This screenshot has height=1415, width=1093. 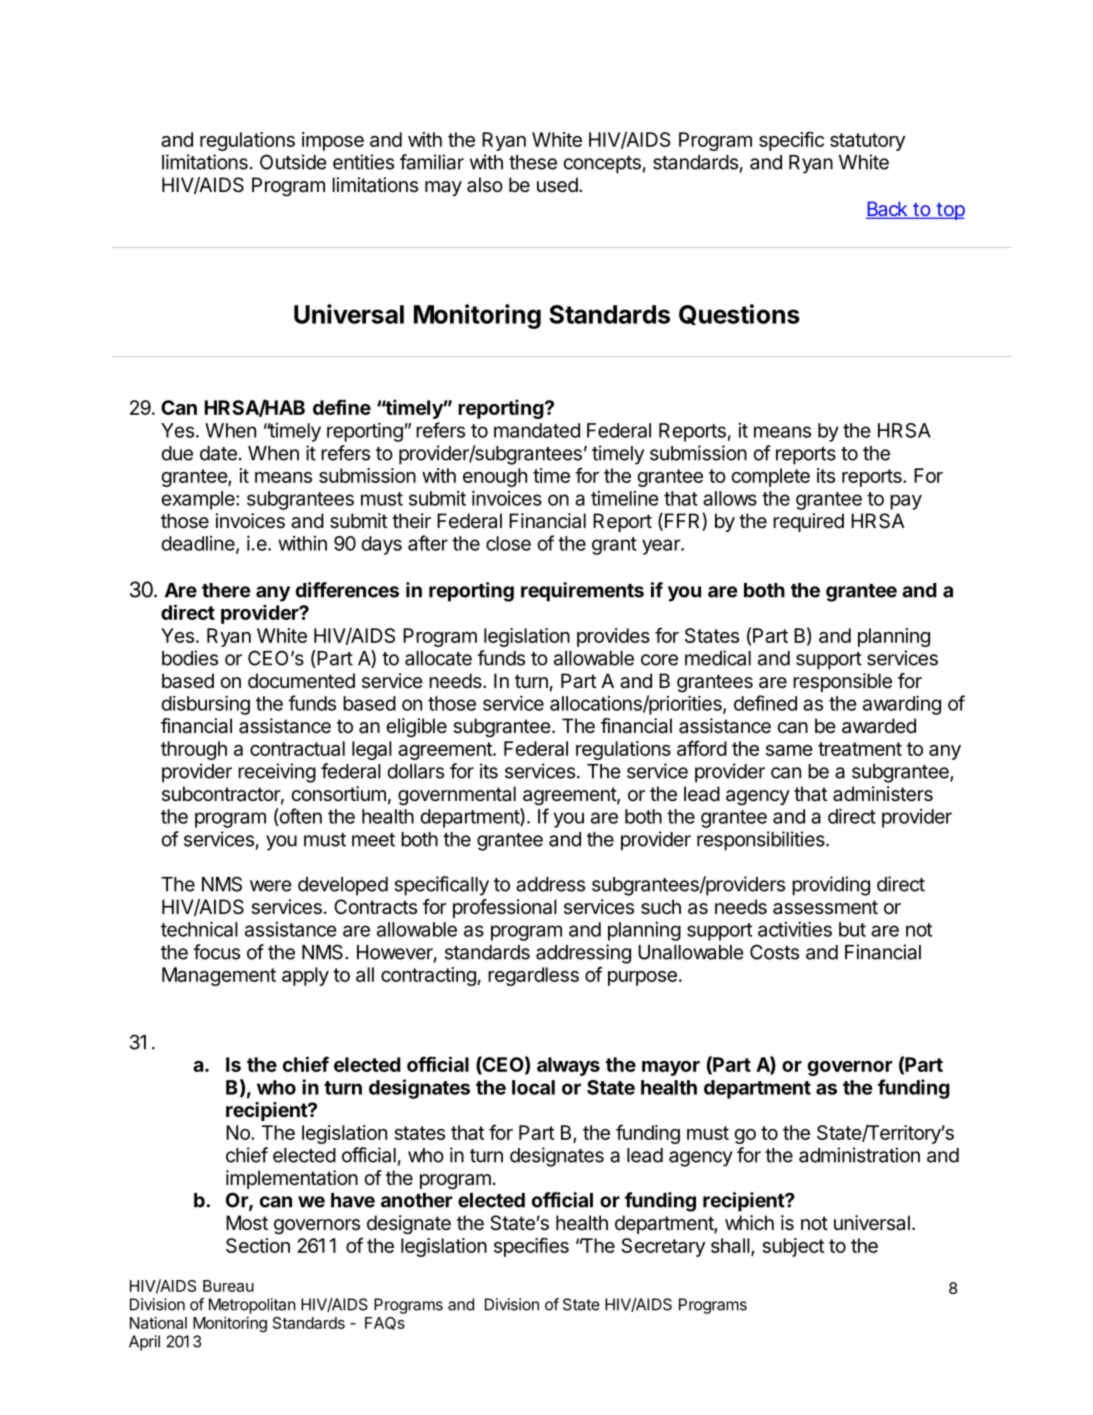 What do you see at coordinates (508, 543) in the screenshot?
I see `close` at bounding box center [508, 543].
